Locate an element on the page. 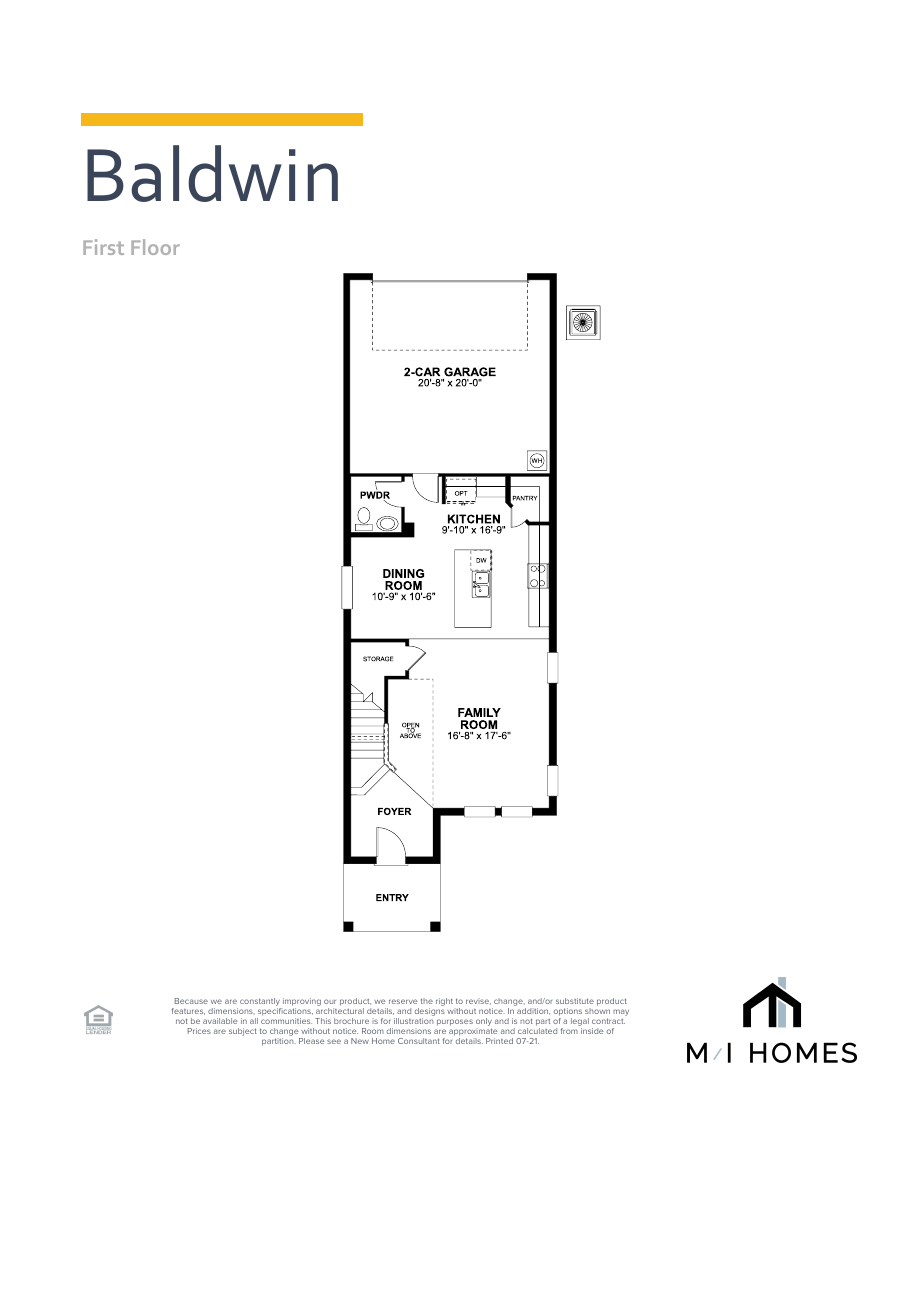 The image size is (924, 1308). features is located at coordinates (188, 1011).
